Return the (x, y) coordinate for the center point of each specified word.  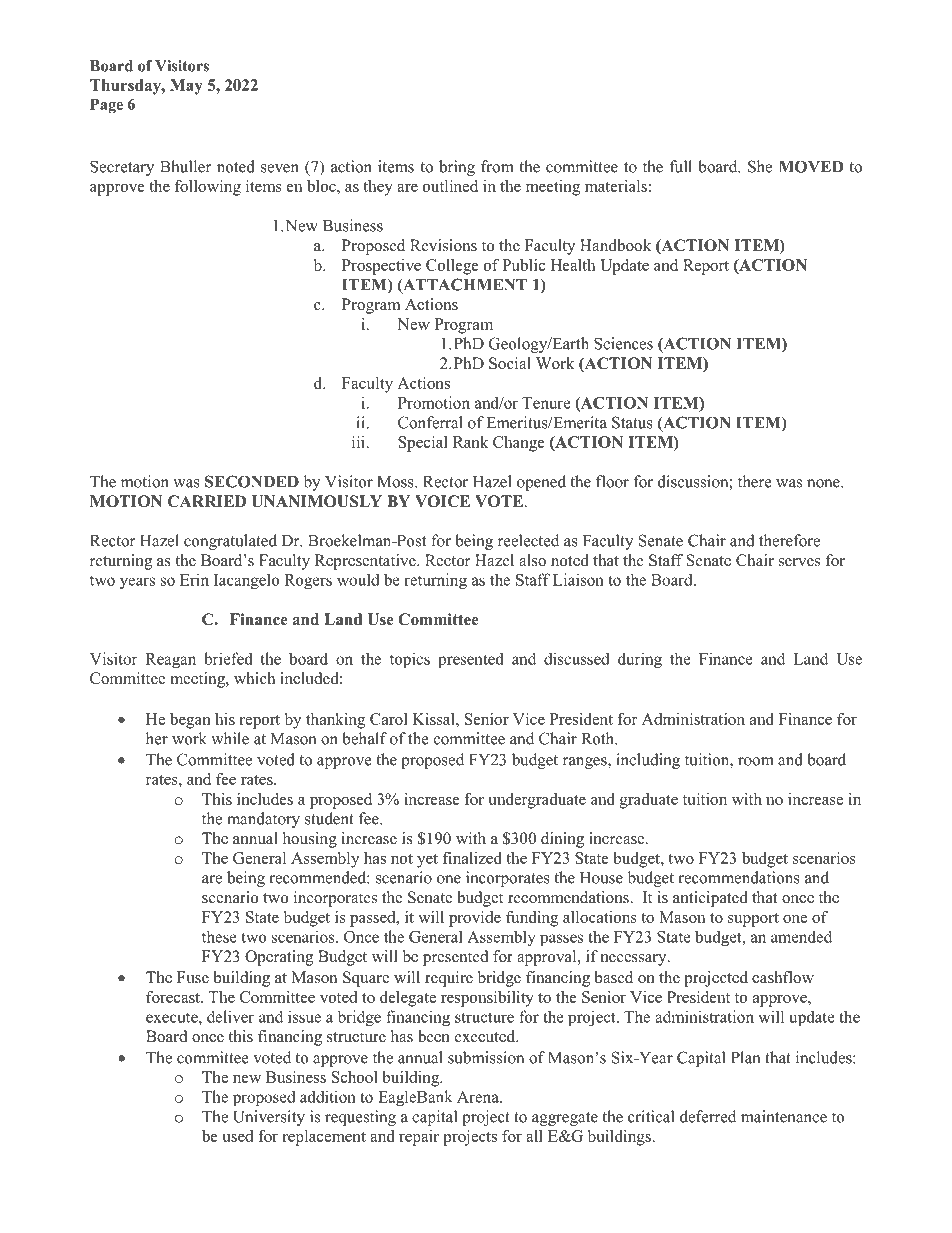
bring (457, 168)
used (237, 1136)
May (186, 87)
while (230, 738)
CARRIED (207, 501)
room (756, 761)
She (760, 166)
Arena (479, 1097)
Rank (471, 442)
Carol (389, 719)
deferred (708, 1116)
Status (632, 422)
